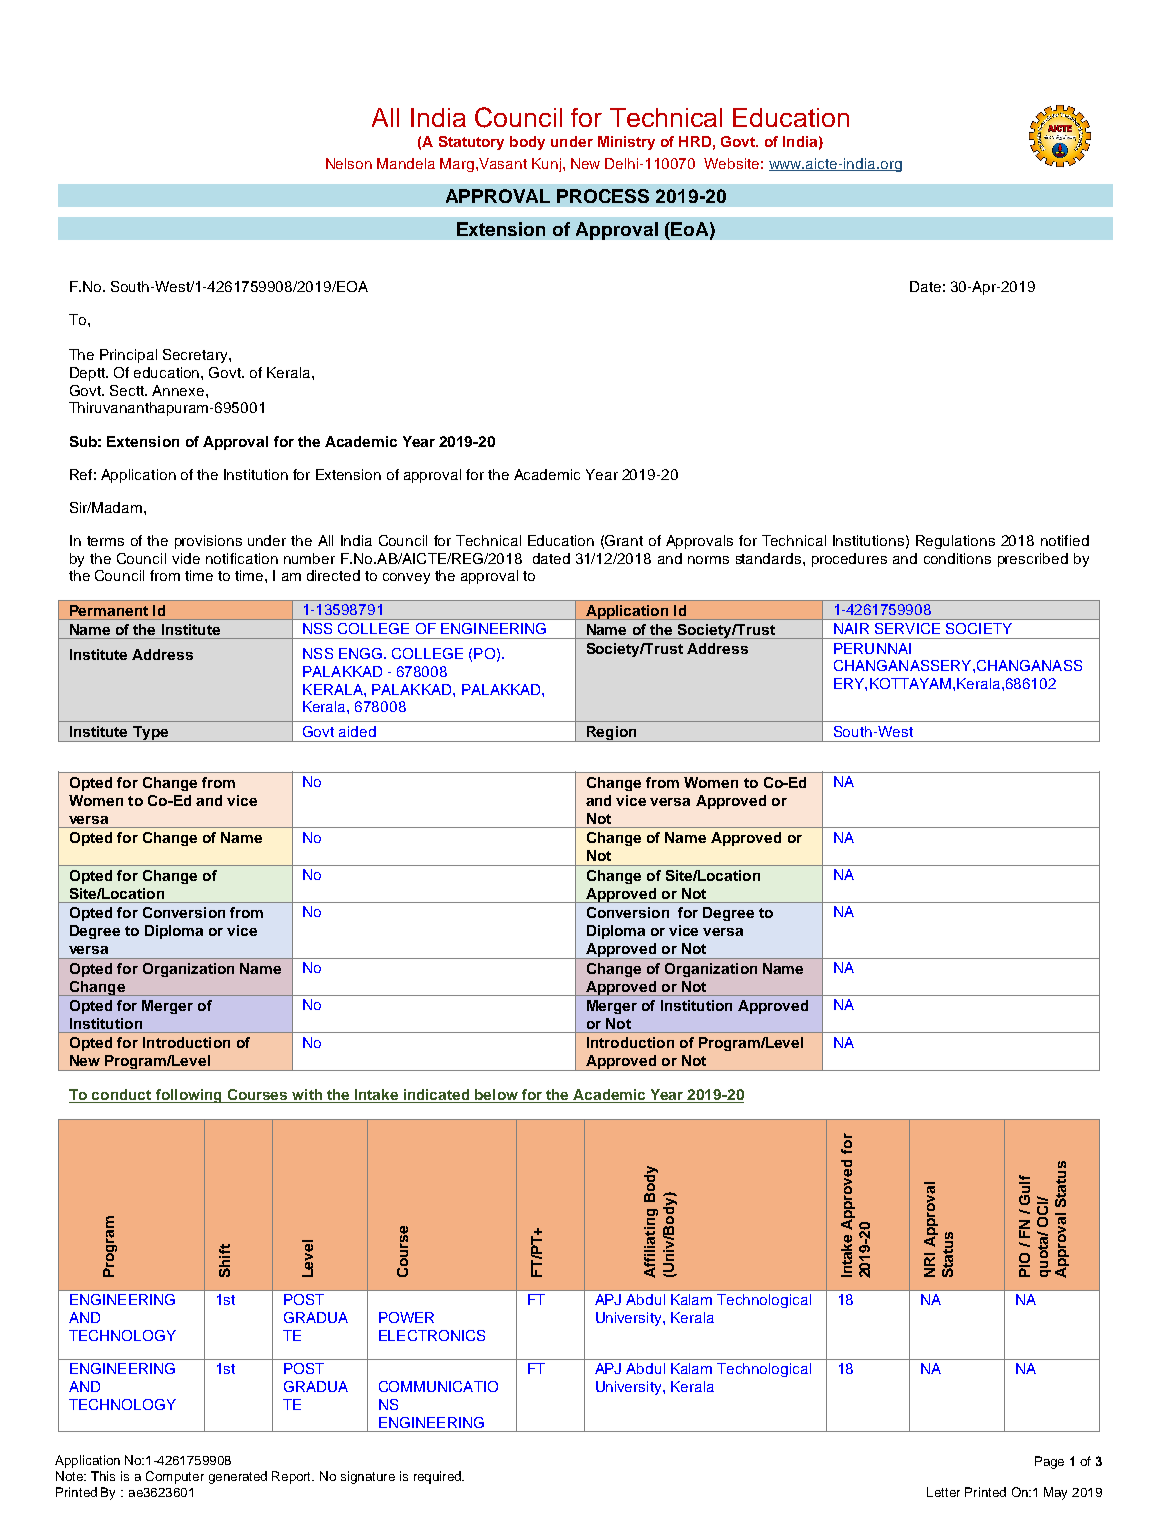 The height and width of the screenshot is (1515, 1171). I want to click on below, so click(496, 1096).
